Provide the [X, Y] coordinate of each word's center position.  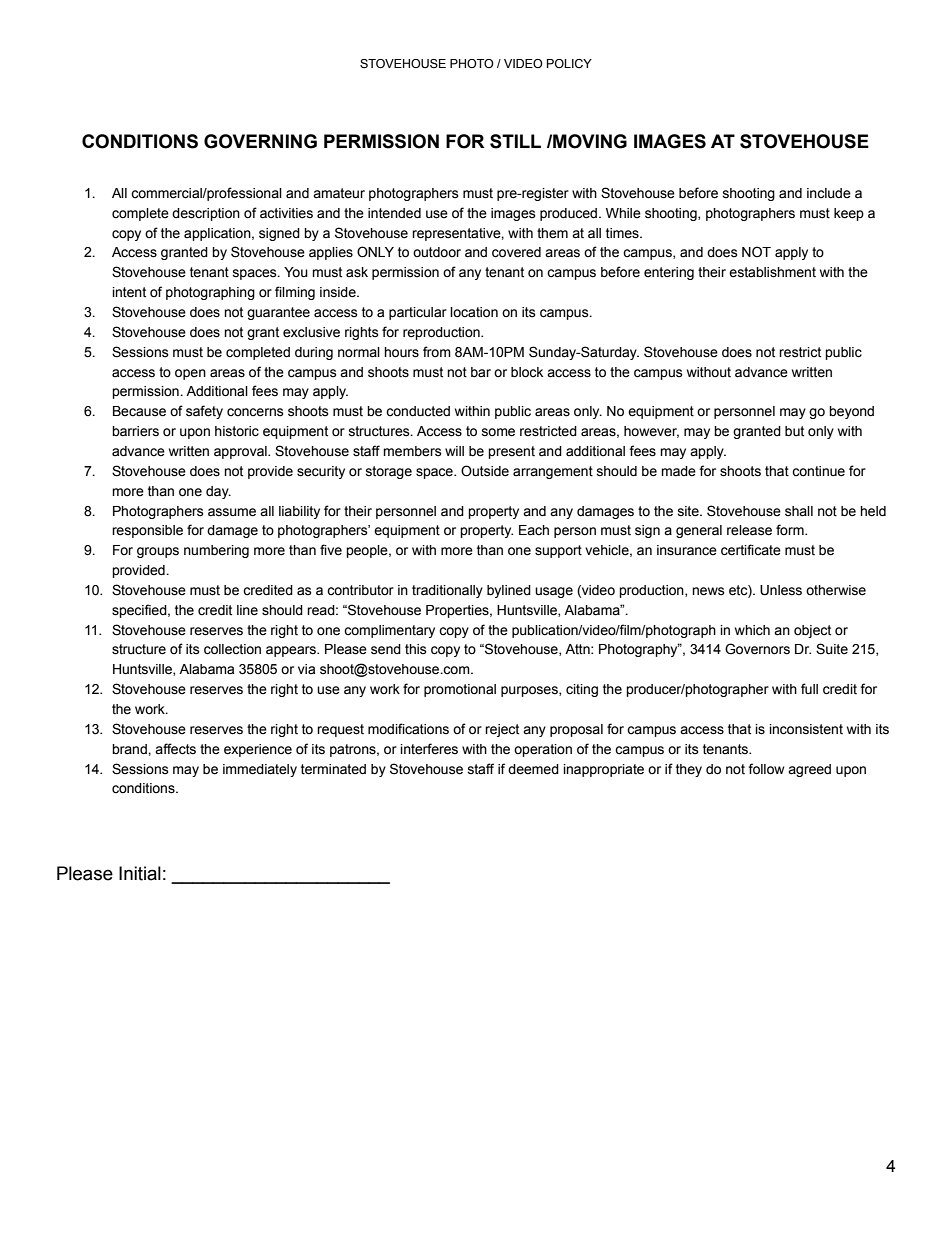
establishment [772, 272]
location [474, 312]
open [190, 374]
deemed [533, 769]
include [829, 193]
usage [554, 592]
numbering [216, 551]
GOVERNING [260, 141]
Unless [781, 590]
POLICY [569, 63]
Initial [140, 873]
